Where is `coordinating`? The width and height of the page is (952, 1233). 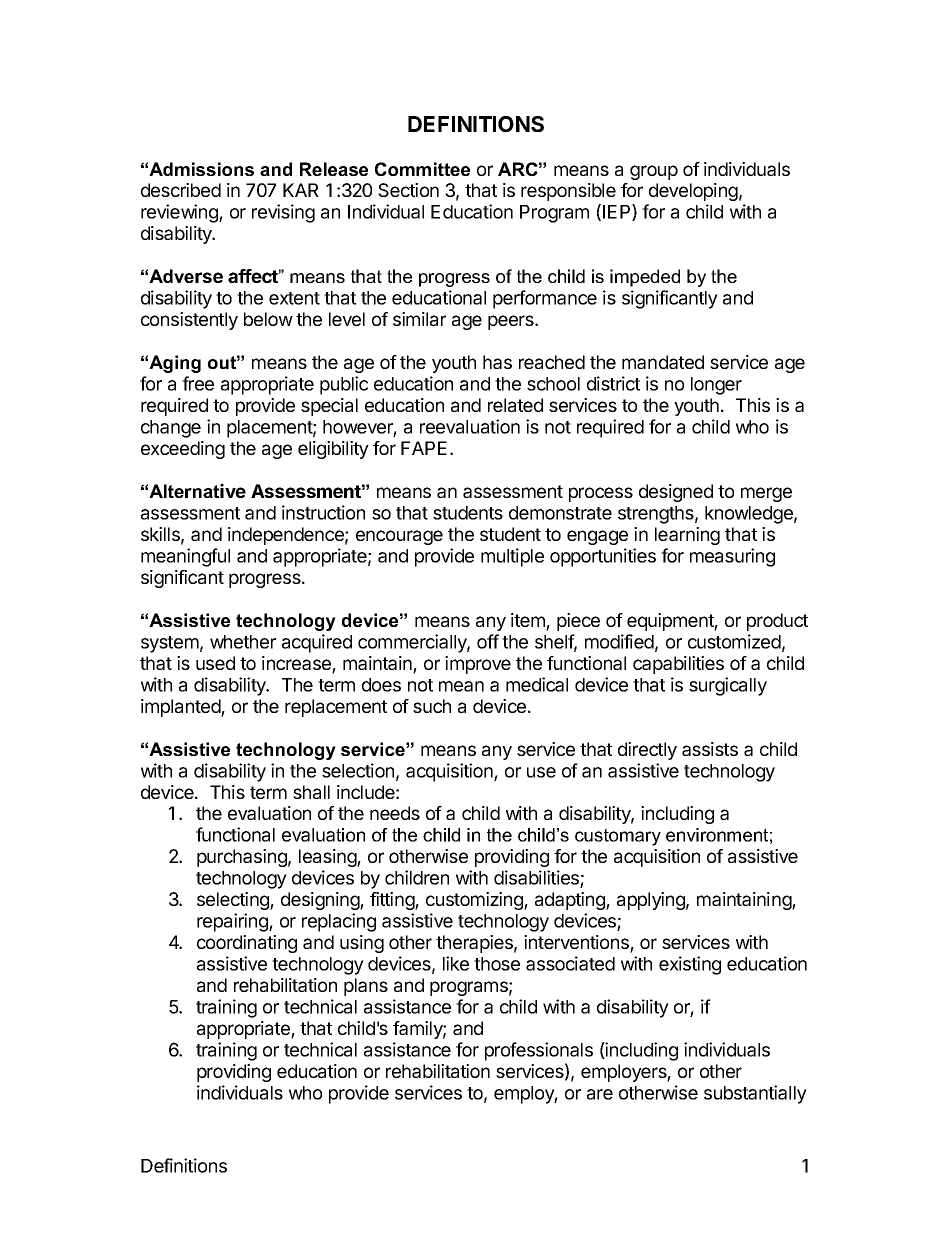
coordinating is located at coordinates (247, 944).
